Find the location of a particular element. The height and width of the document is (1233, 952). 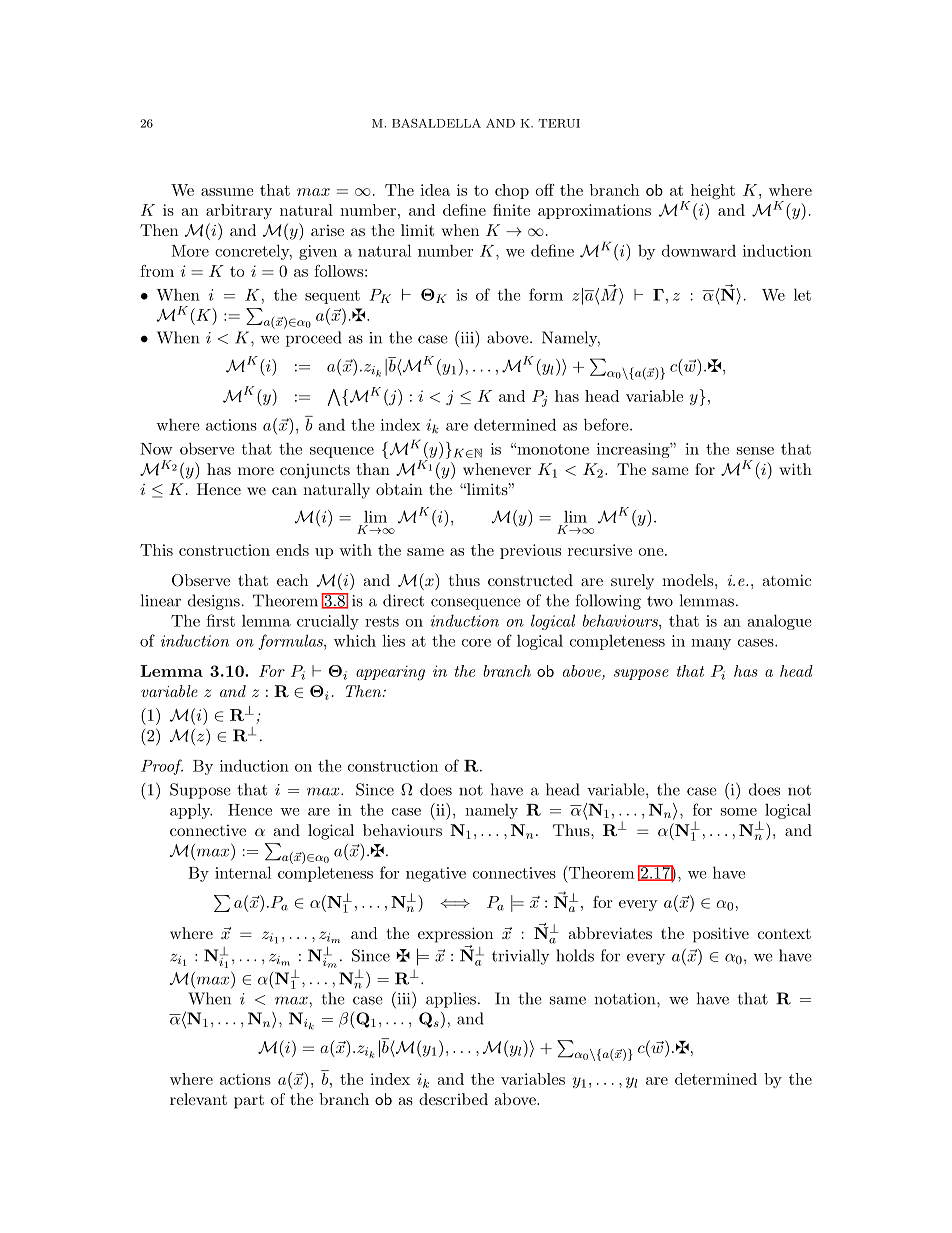

described is located at coordinates (453, 1099).
